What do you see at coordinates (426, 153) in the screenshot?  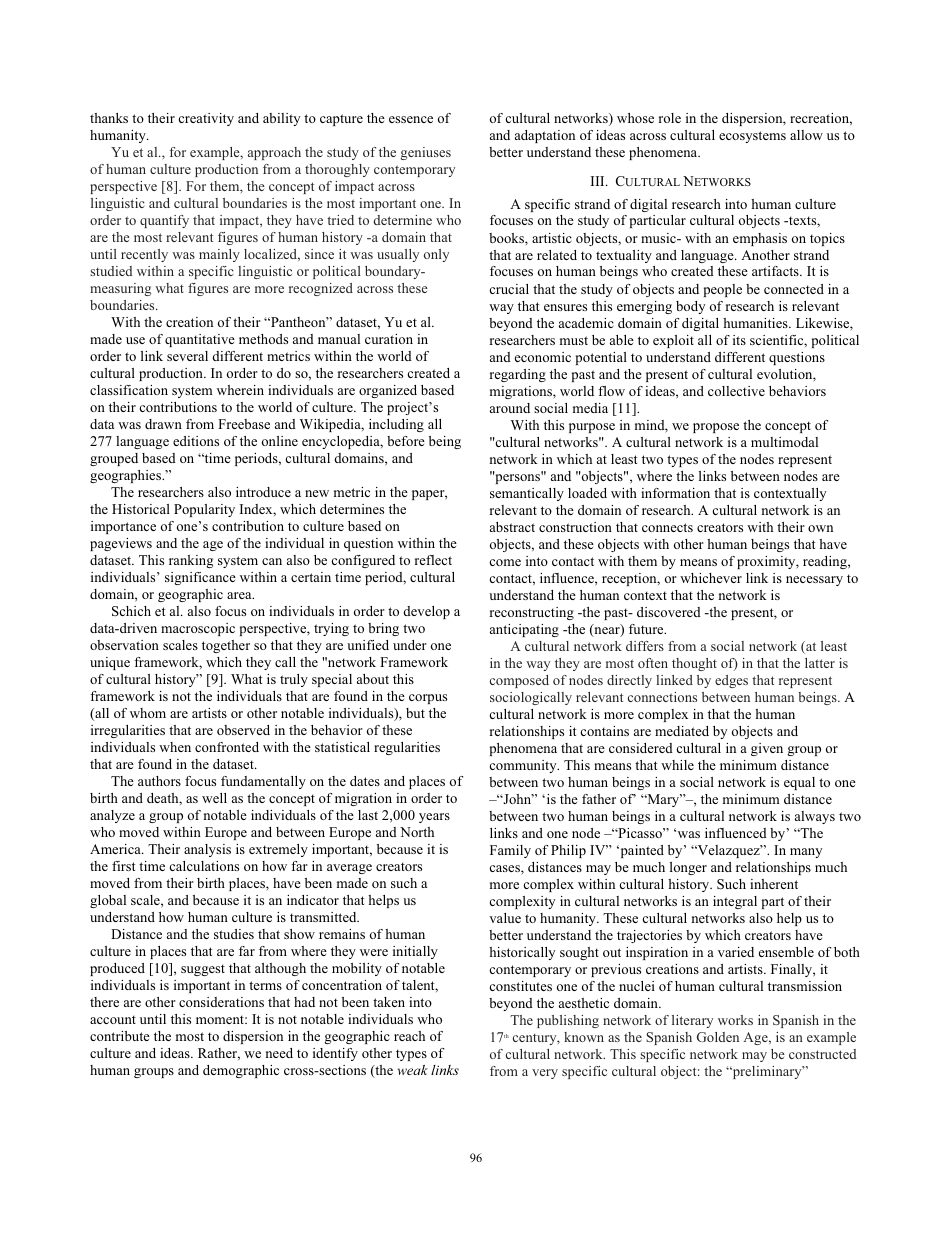 I see `geniuses` at bounding box center [426, 153].
